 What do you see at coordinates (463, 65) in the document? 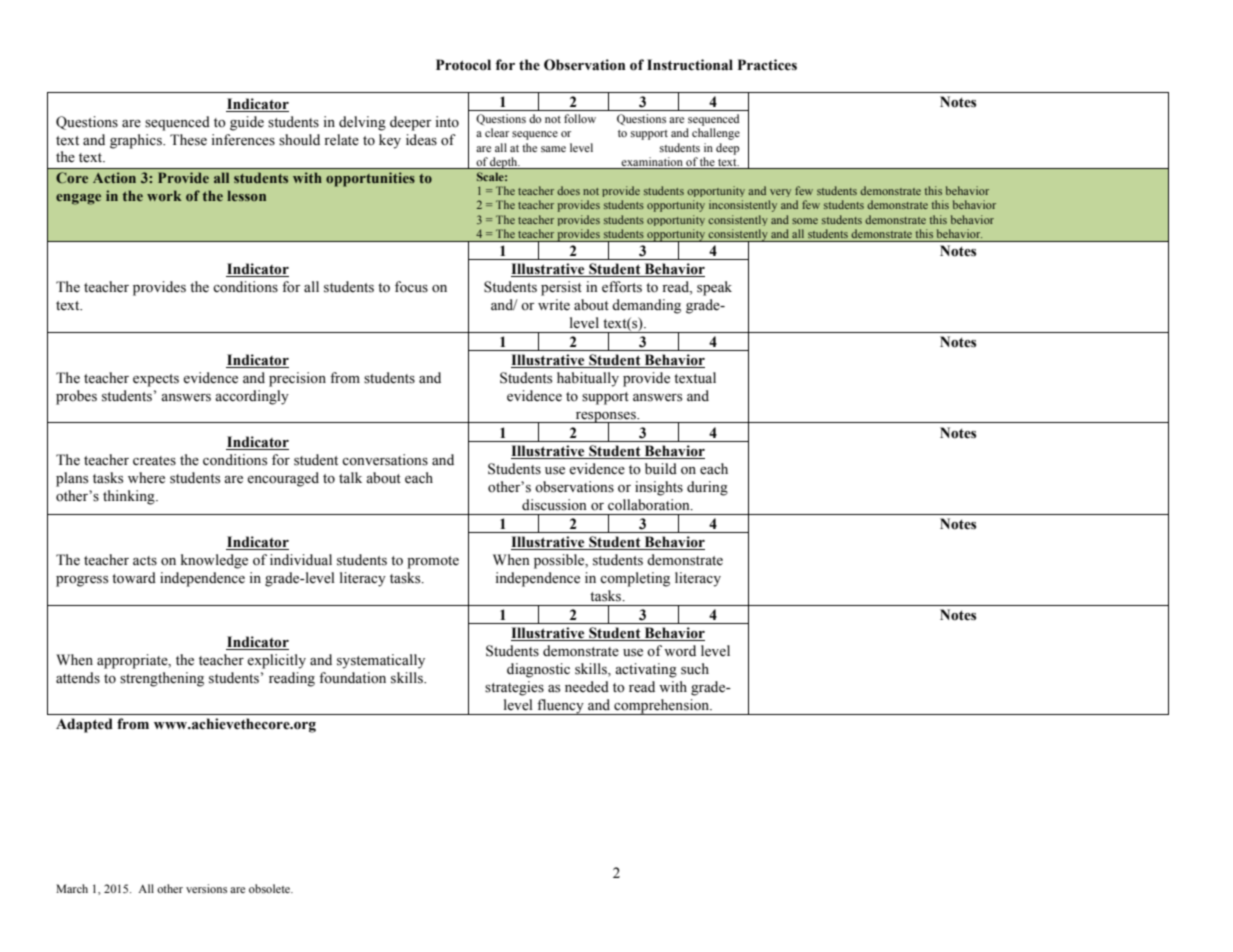
I see `Protocol` at bounding box center [463, 65].
